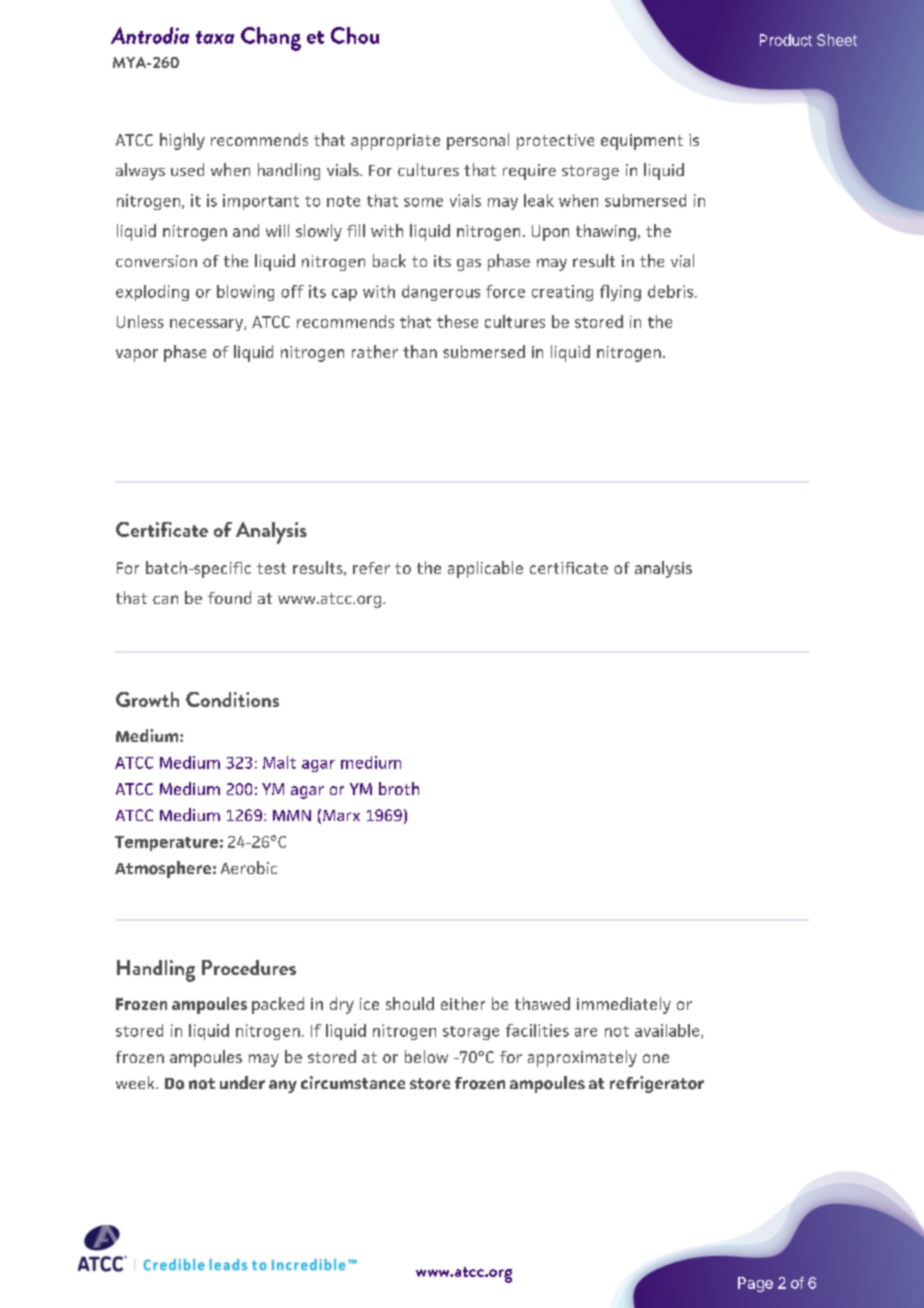 This screenshot has height=1308, width=924. I want to click on flying, so click(620, 293).
